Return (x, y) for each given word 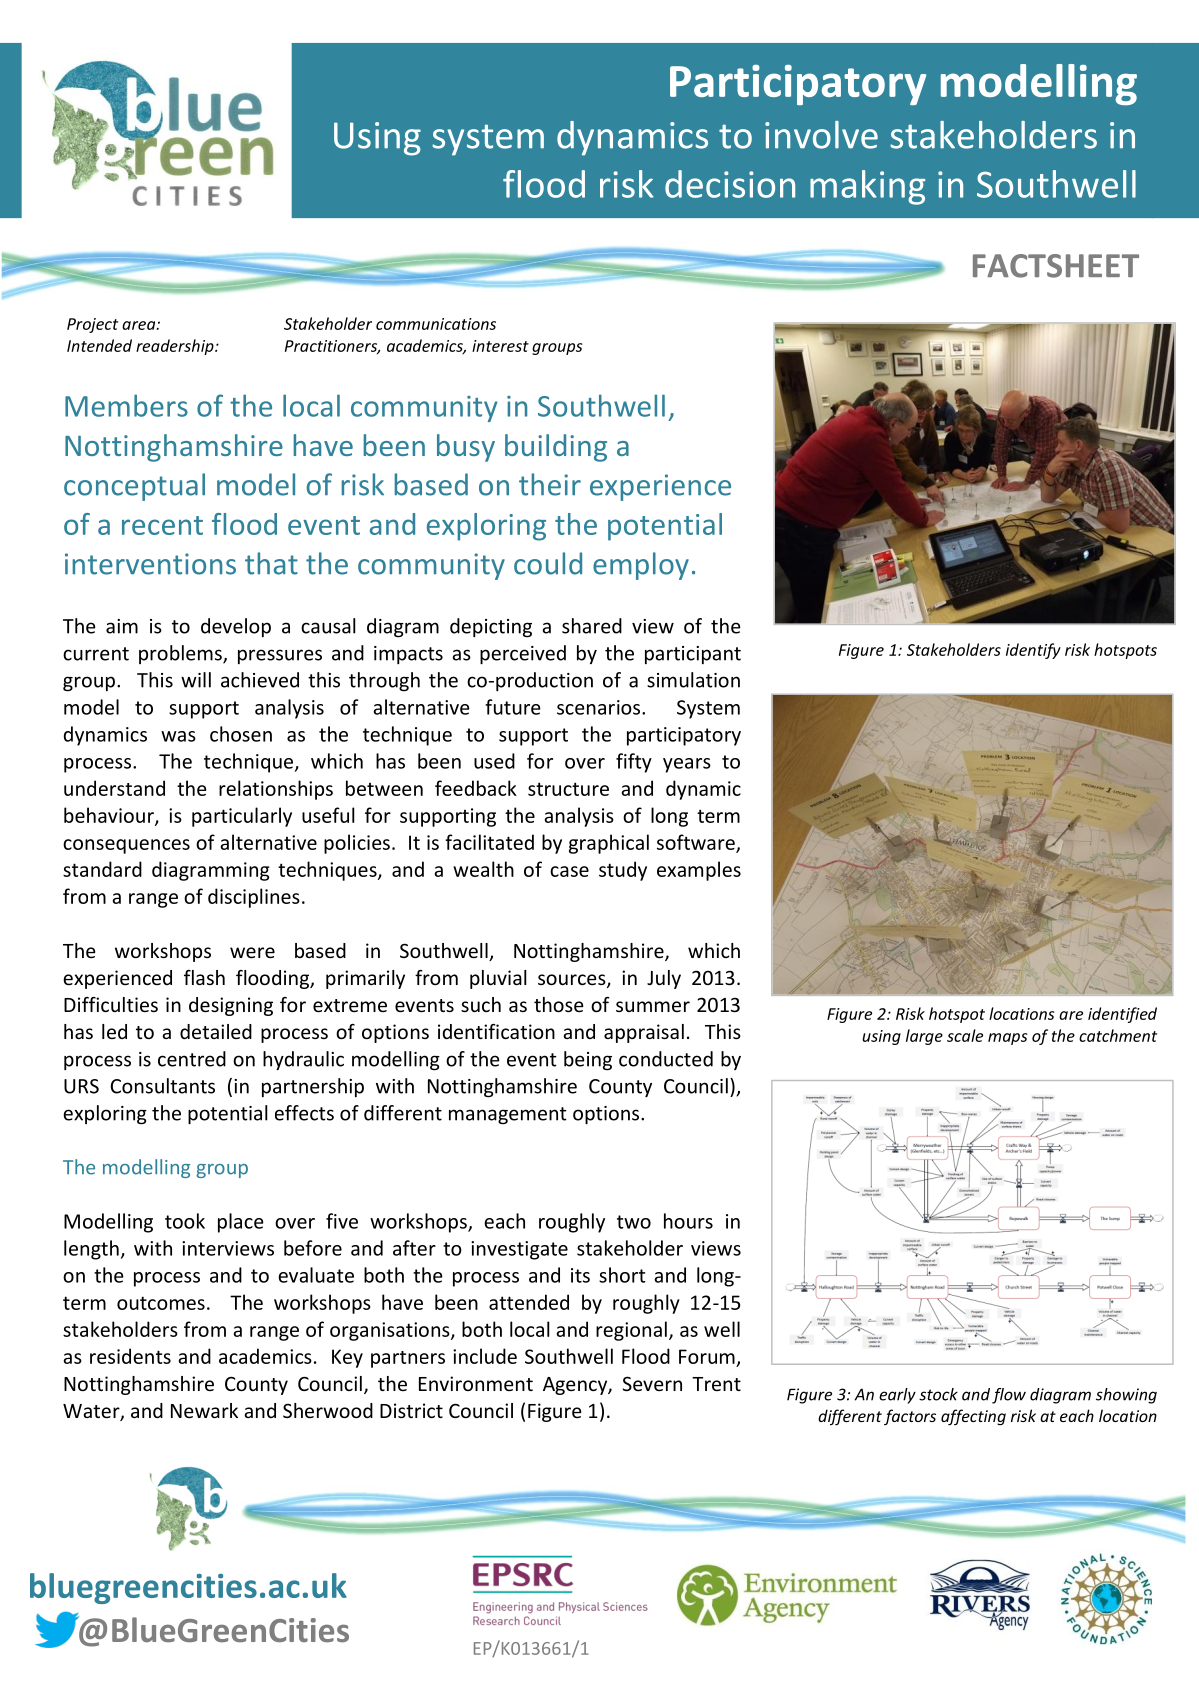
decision (730, 184)
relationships (276, 790)
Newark (204, 1410)
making (867, 187)
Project (92, 325)
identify (1033, 651)
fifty (634, 763)
